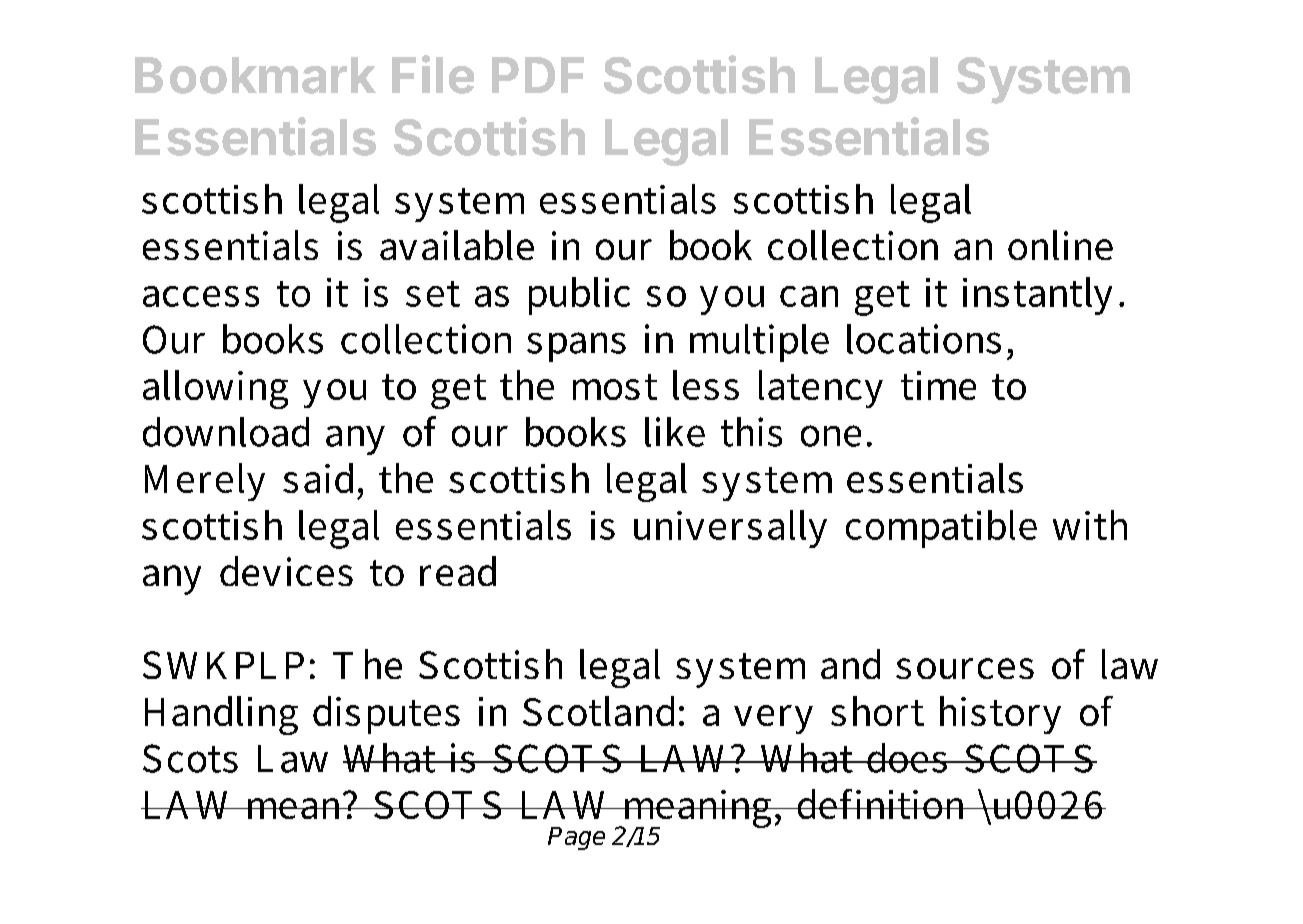 The width and height of the screenshot is (1303, 924). I want to click on online, so click(1060, 245).
